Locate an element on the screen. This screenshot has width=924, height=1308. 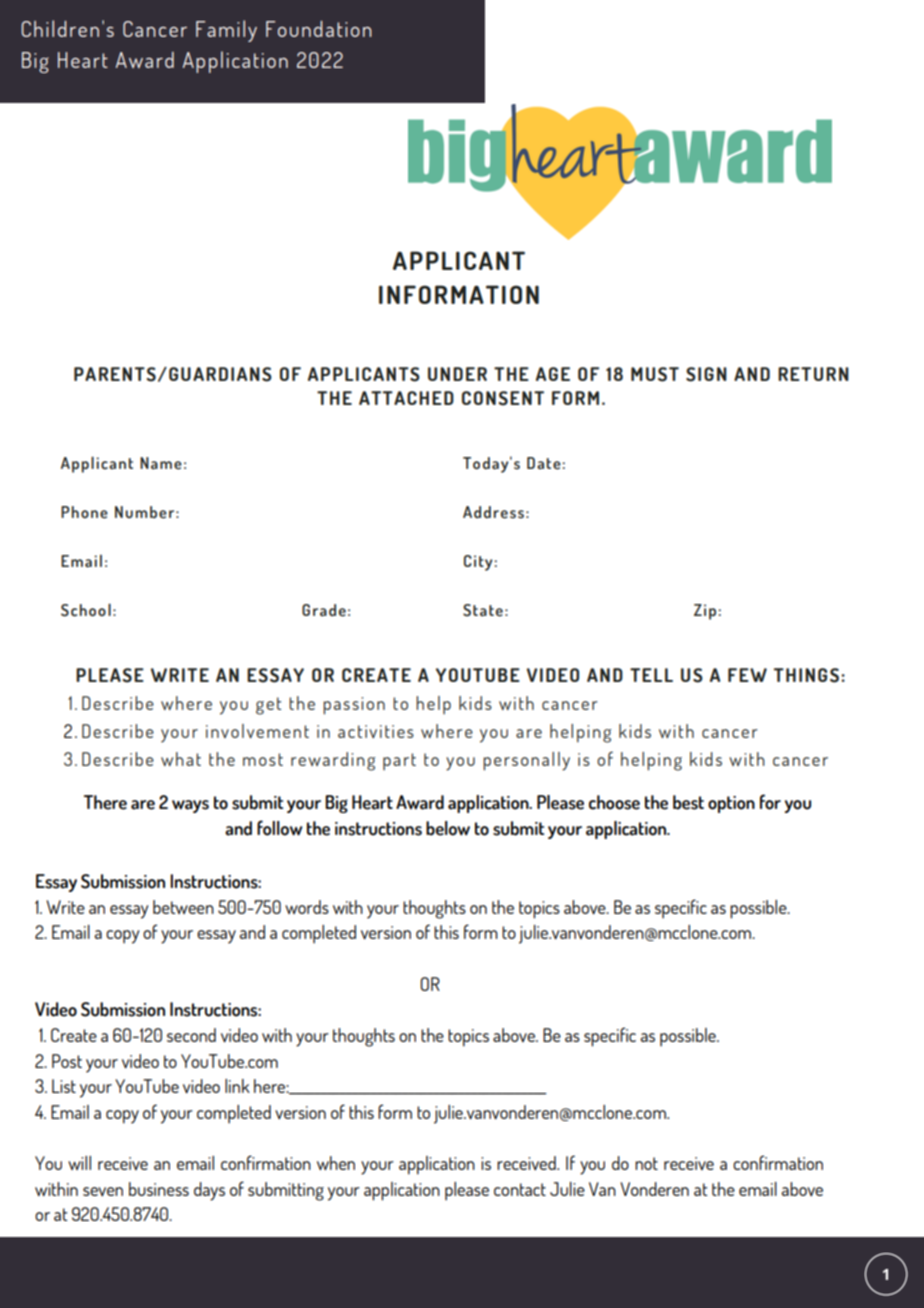
business is located at coordinates (159, 1189).
